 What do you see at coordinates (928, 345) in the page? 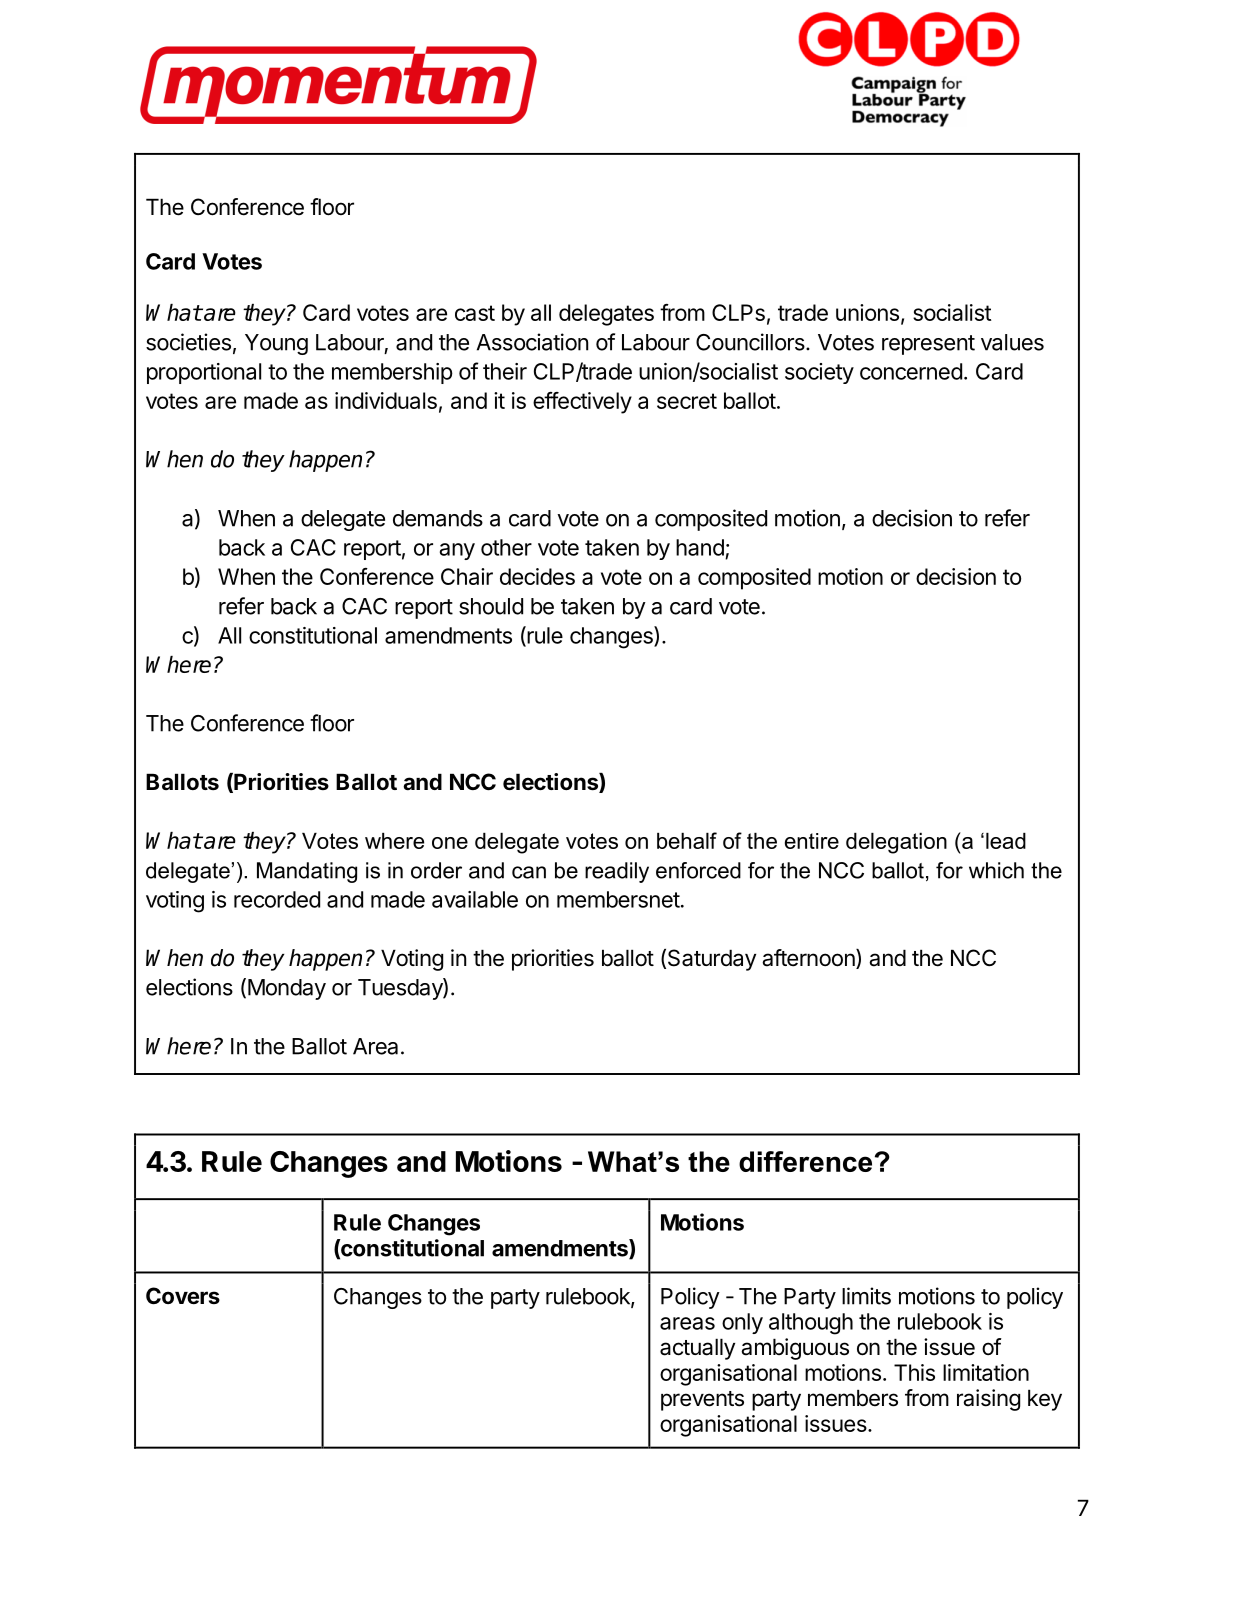
I see `represent` at bounding box center [928, 345].
